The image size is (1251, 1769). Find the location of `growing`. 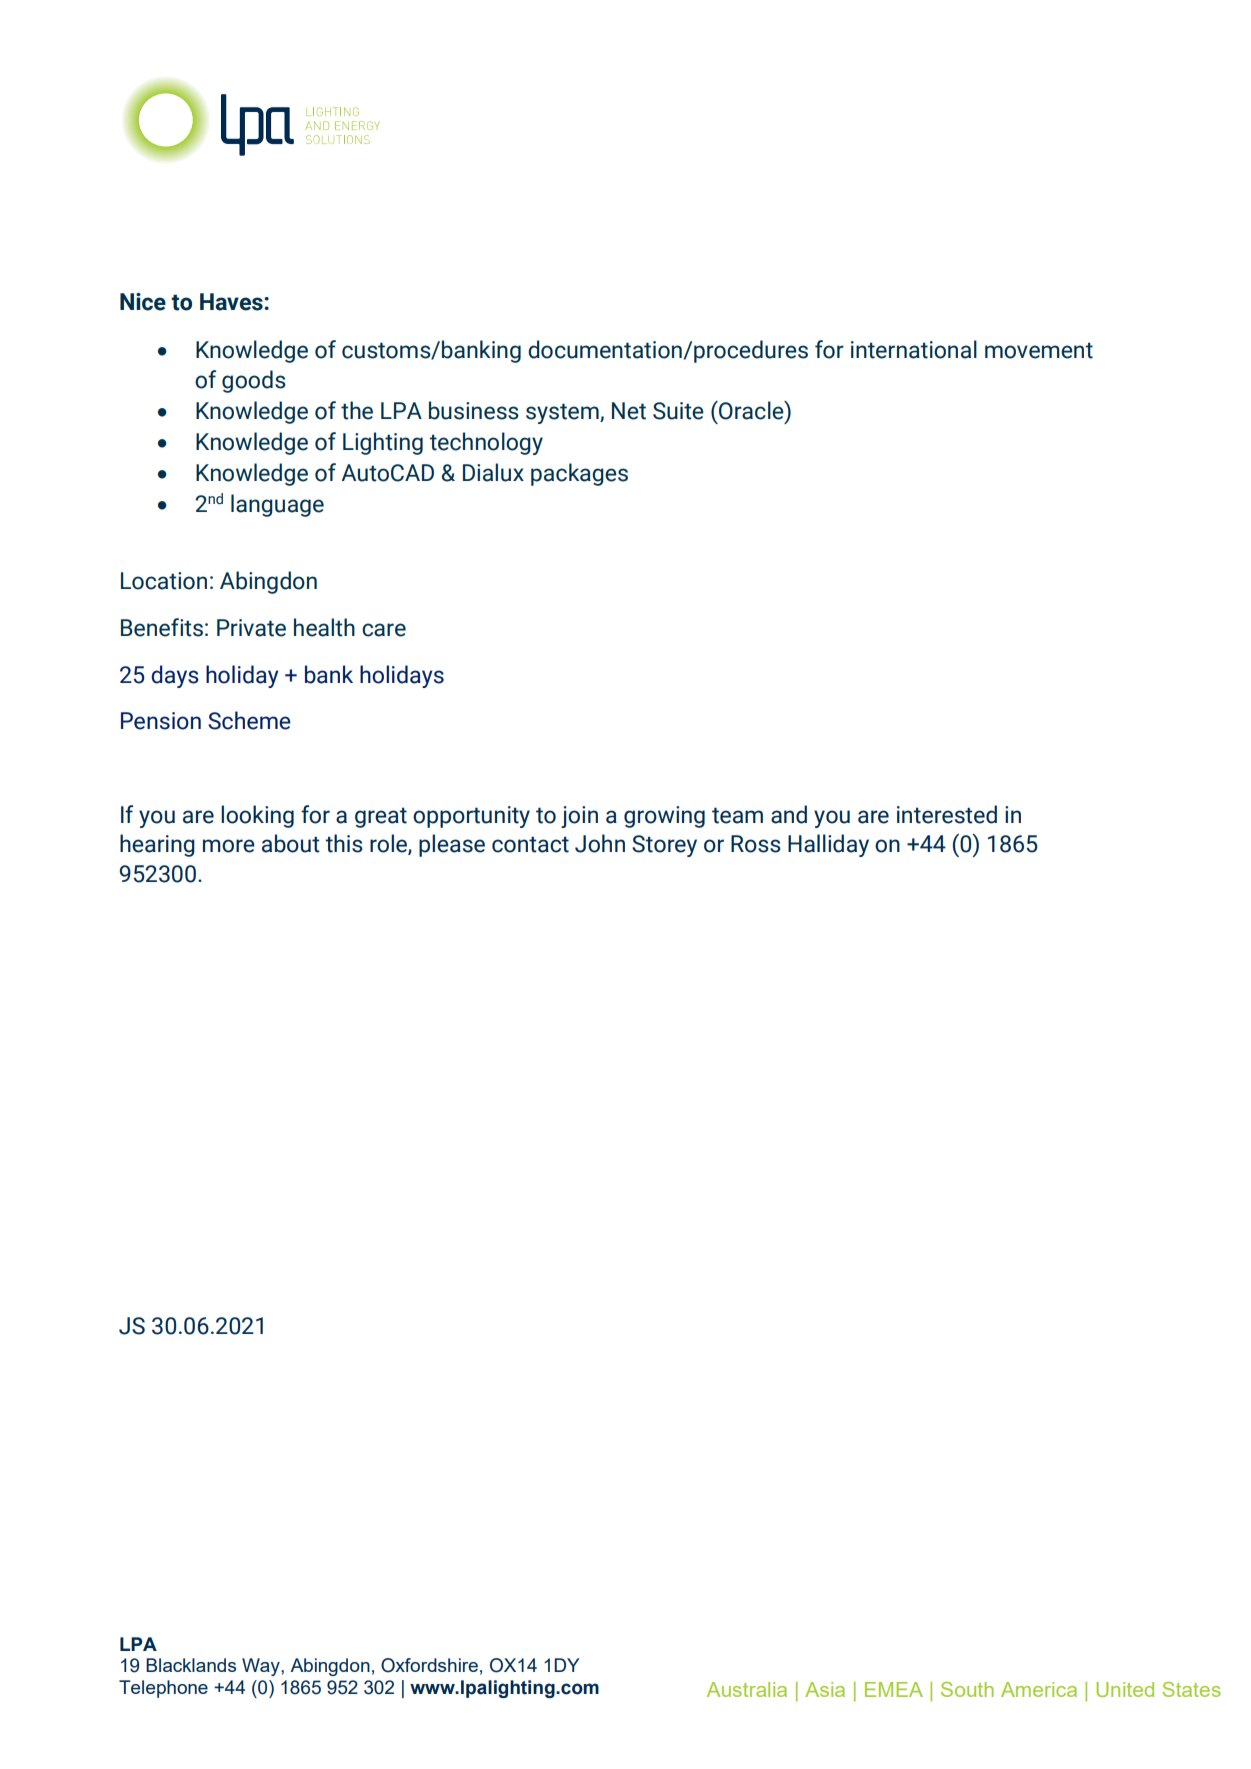

growing is located at coordinates (664, 817).
